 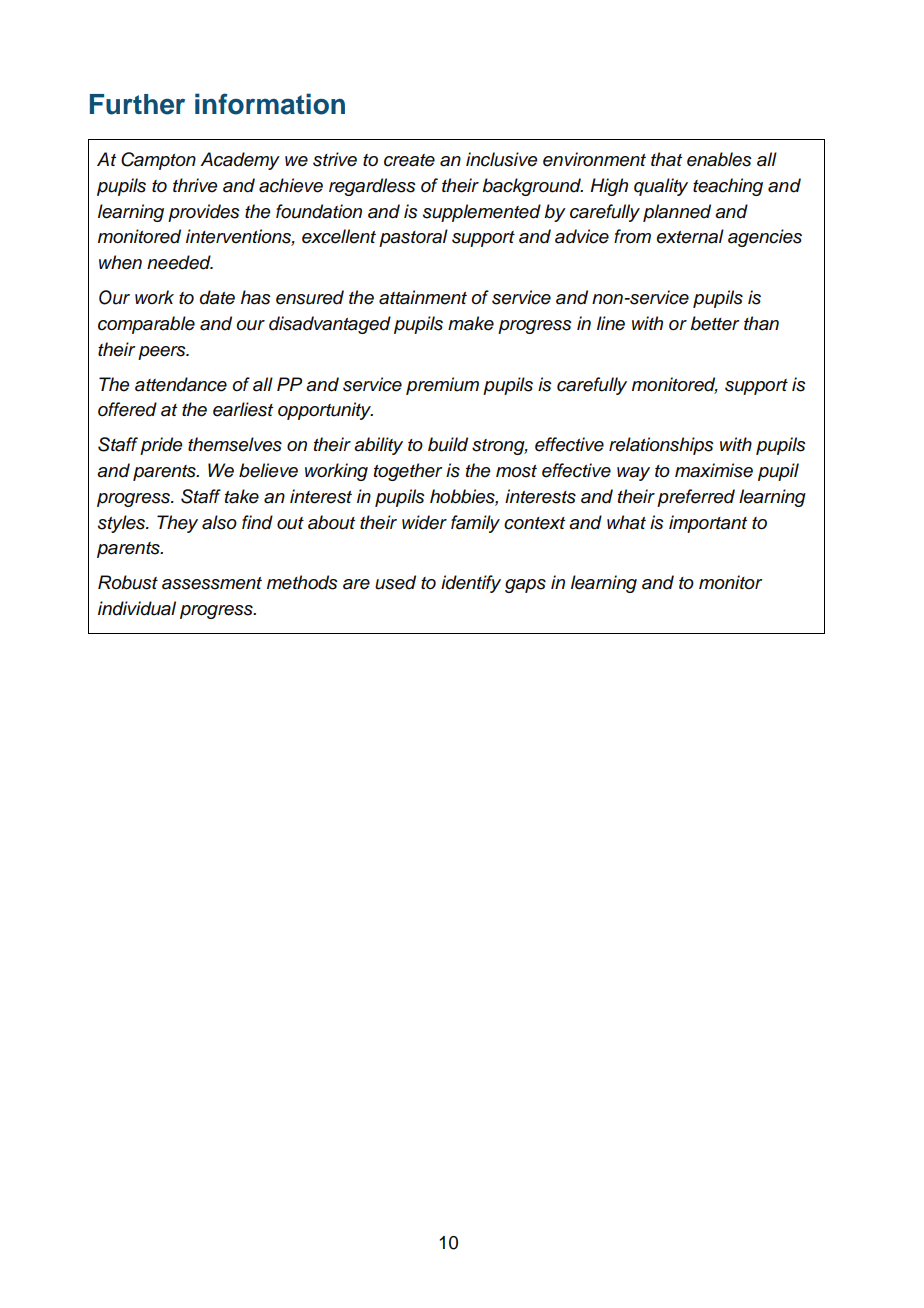 I want to click on identify, so click(x=471, y=584).
